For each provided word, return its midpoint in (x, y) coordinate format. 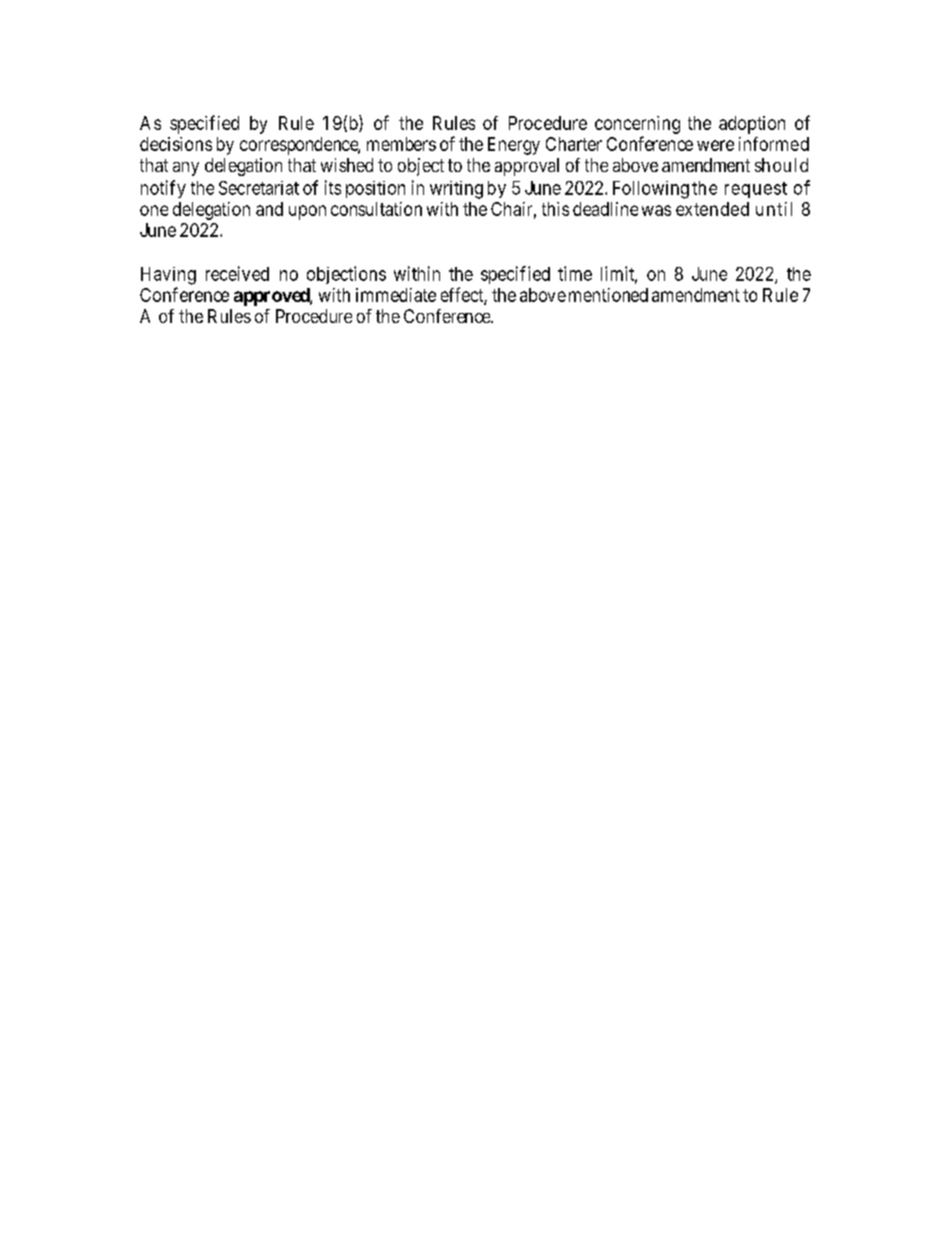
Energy (514, 146)
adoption (752, 125)
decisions (176, 144)
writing (456, 190)
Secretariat (259, 188)
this (555, 209)
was (656, 210)
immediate (396, 295)
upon (307, 212)
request (756, 190)
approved (272, 297)
